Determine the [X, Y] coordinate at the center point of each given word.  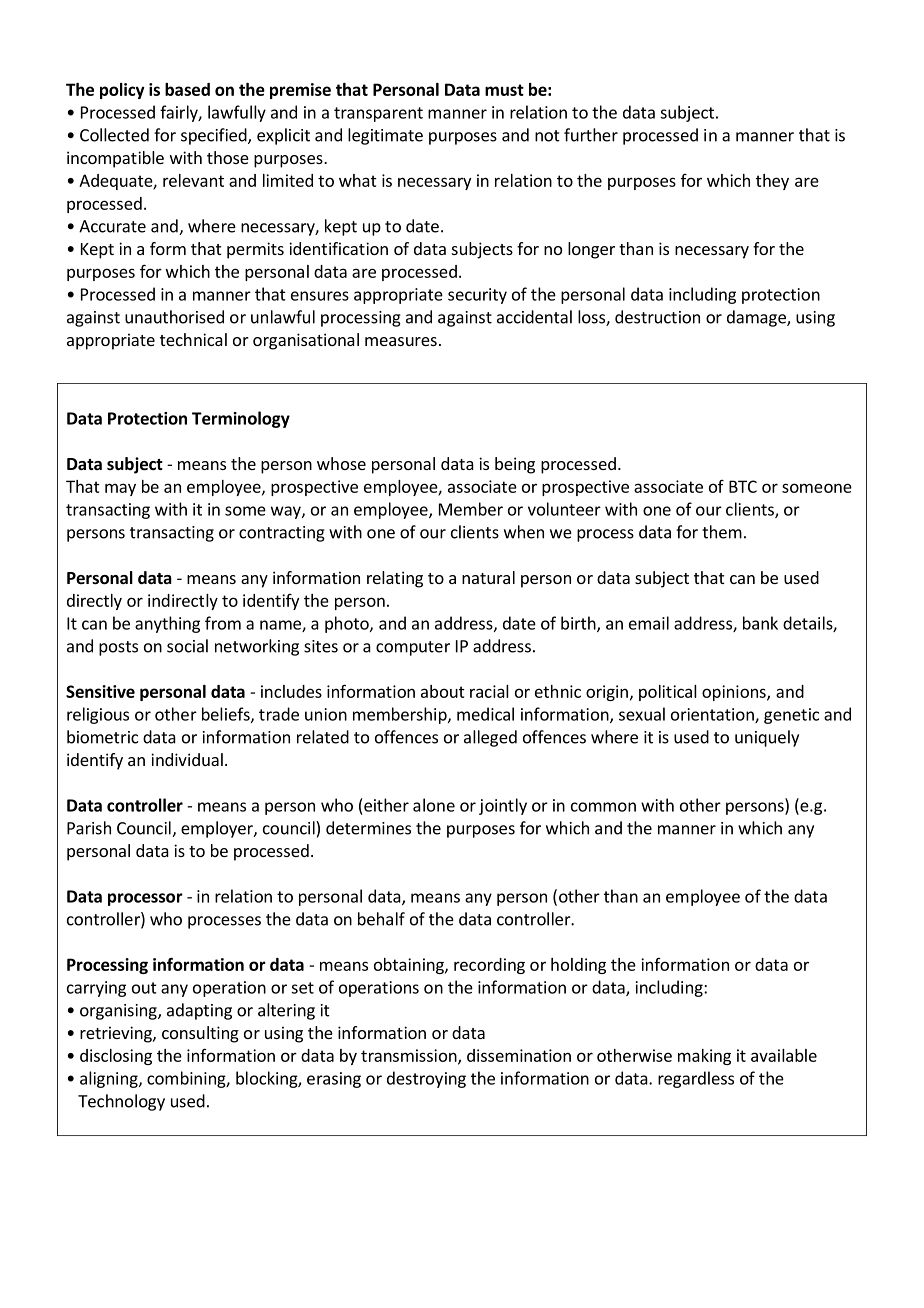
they [772, 182]
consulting [200, 1034]
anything [167, 624]
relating [395, 579]
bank [760, 623]
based [187, 89]
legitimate [385, 136]
